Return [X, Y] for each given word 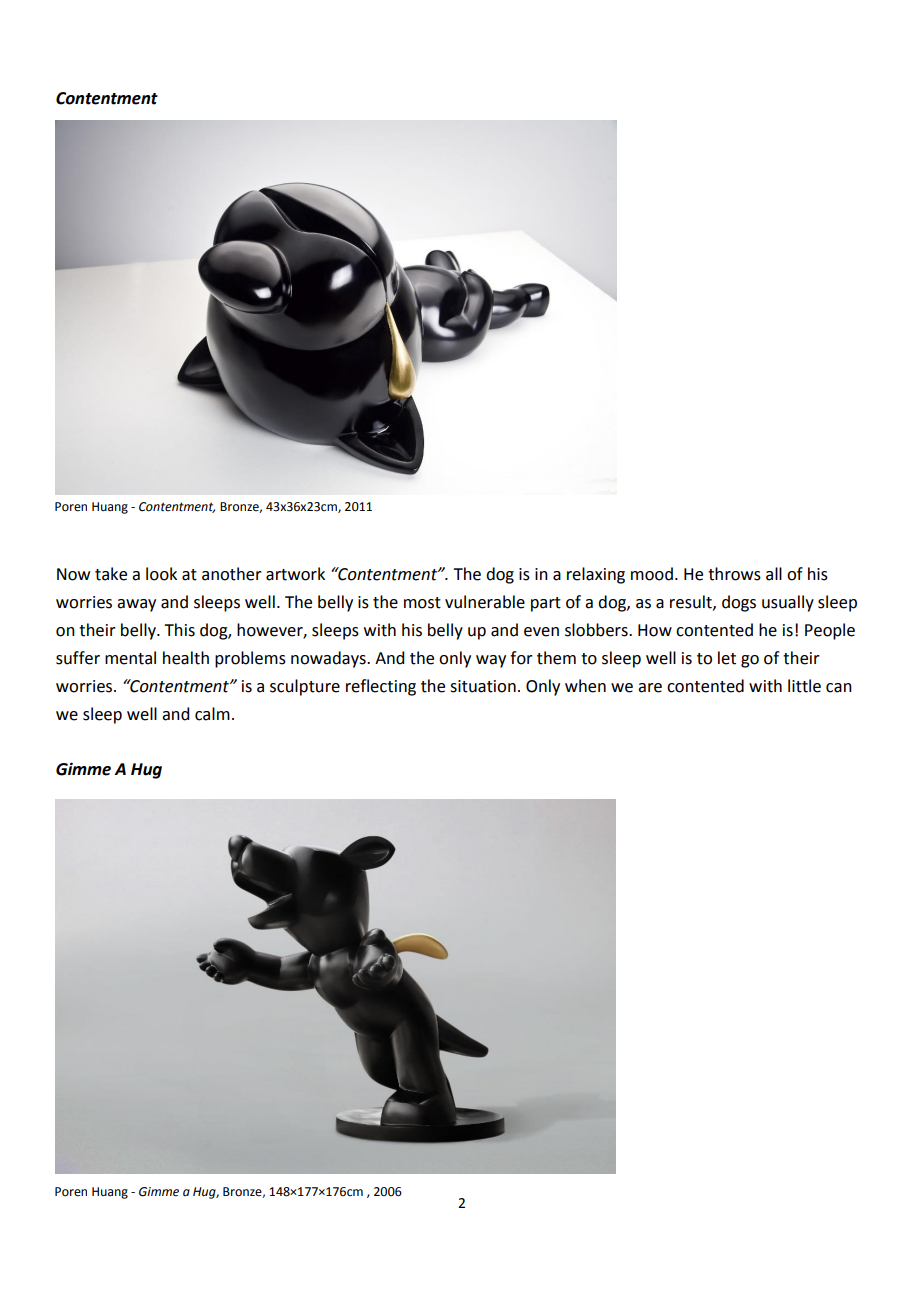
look [161, 574]
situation [483, 686]
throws [734, 574]
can [839, 688]
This [179, 630]
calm [212, 714]
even [541, 632]
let [727, 658]
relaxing [596, 575]
